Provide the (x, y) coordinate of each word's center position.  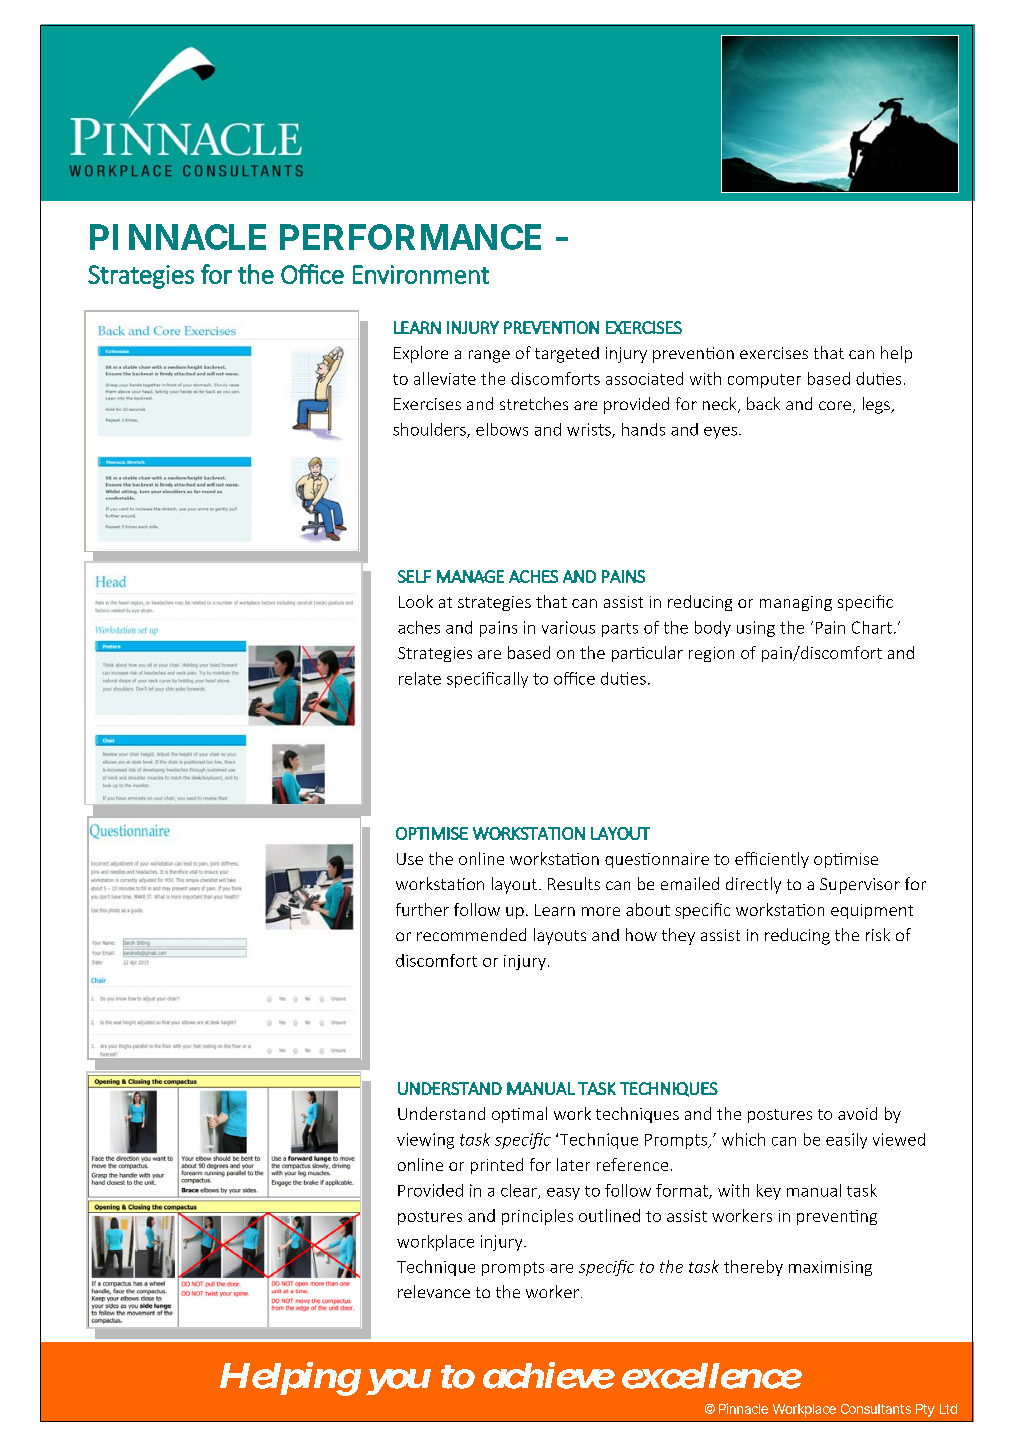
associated (644, 378)
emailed (690, 883)
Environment (421, 274)
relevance (434, 1291)
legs (877, 405)
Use (410, 859)
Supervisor (860, 886)
